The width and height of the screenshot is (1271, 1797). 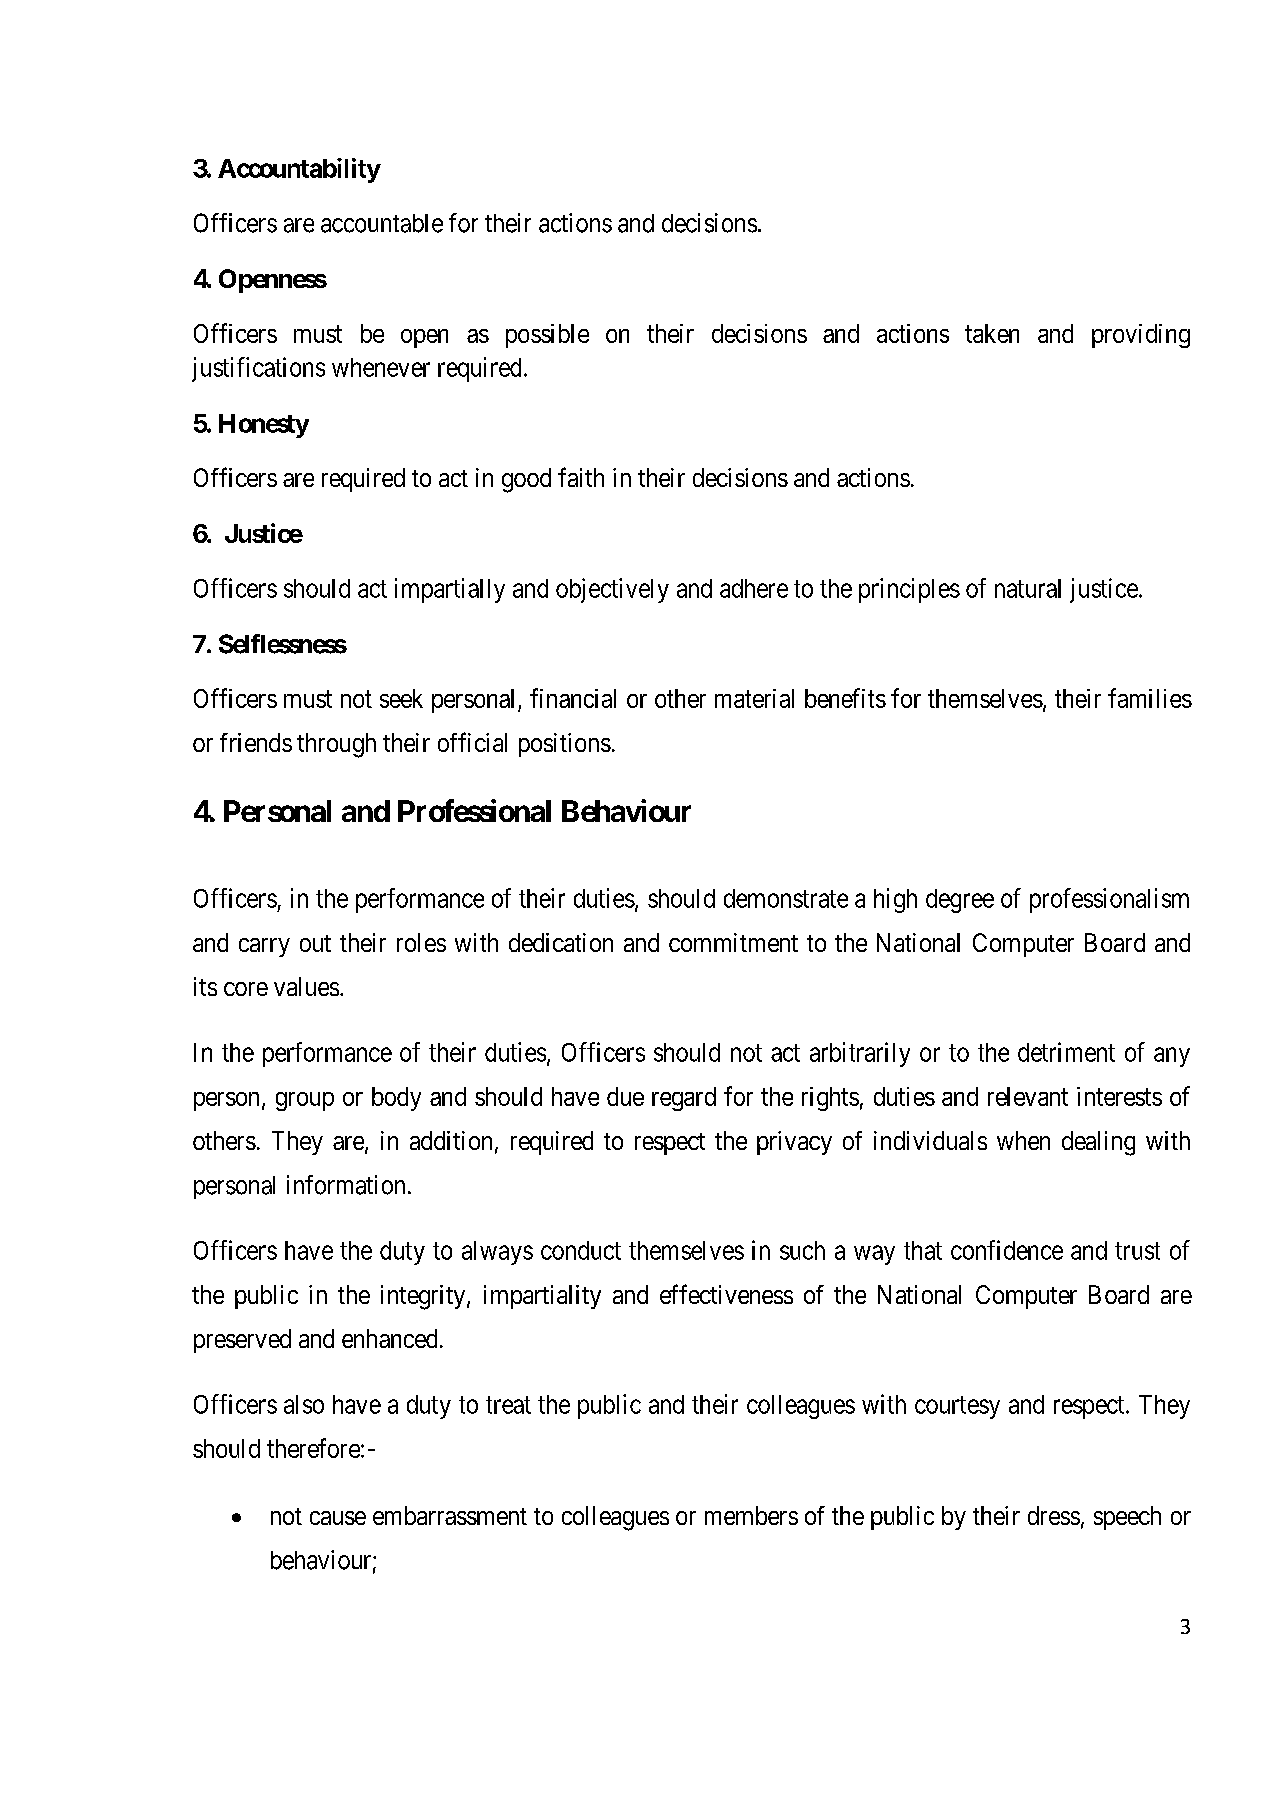 What do you see at coordinates (960, 901) in the screenshot?
I see `degree` at bounding box center [960, 901].
